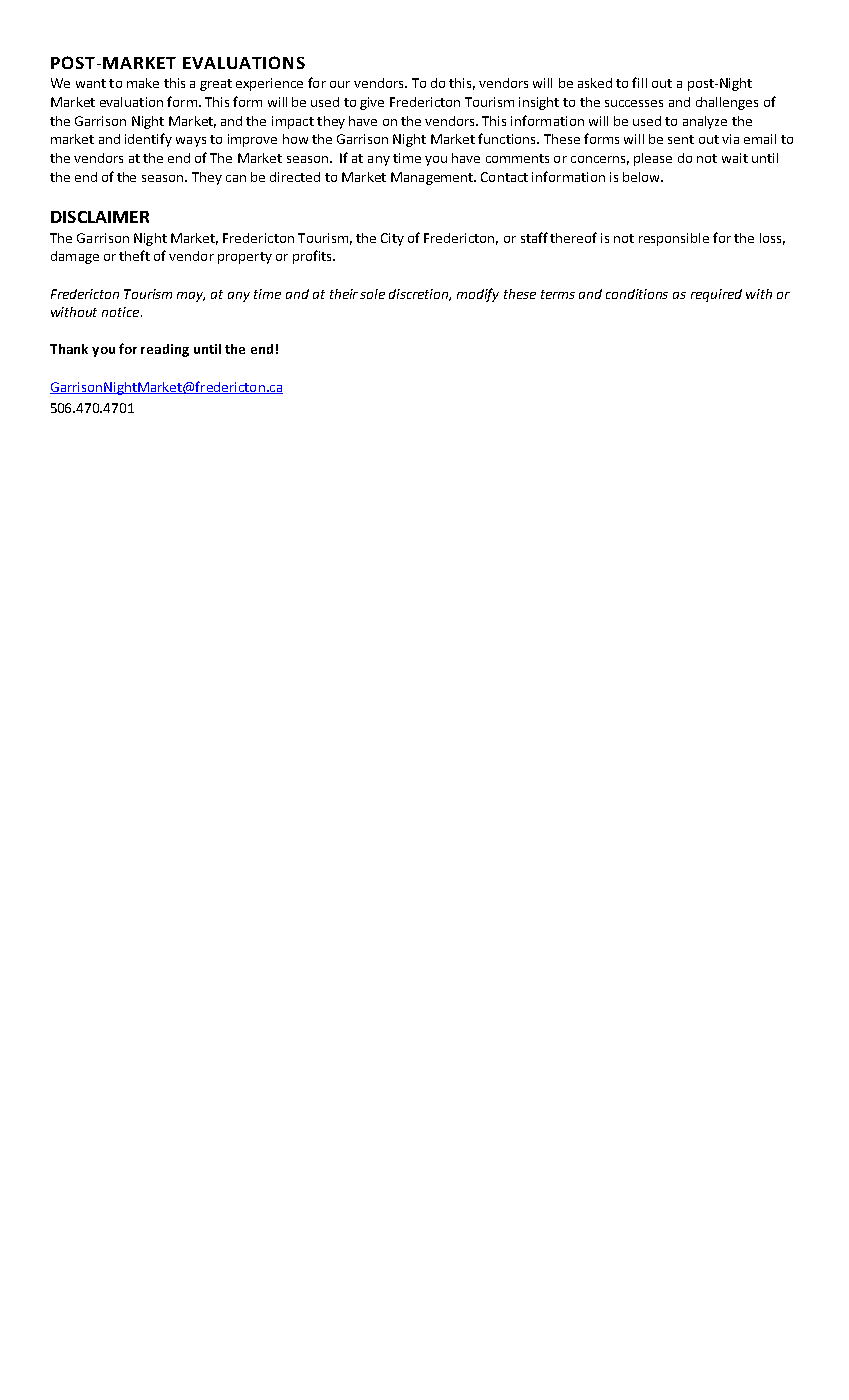 The width and height of the image is (849, 1400). Describe the element at coordinates (392, 239) in the image. I see `City` at that location.
